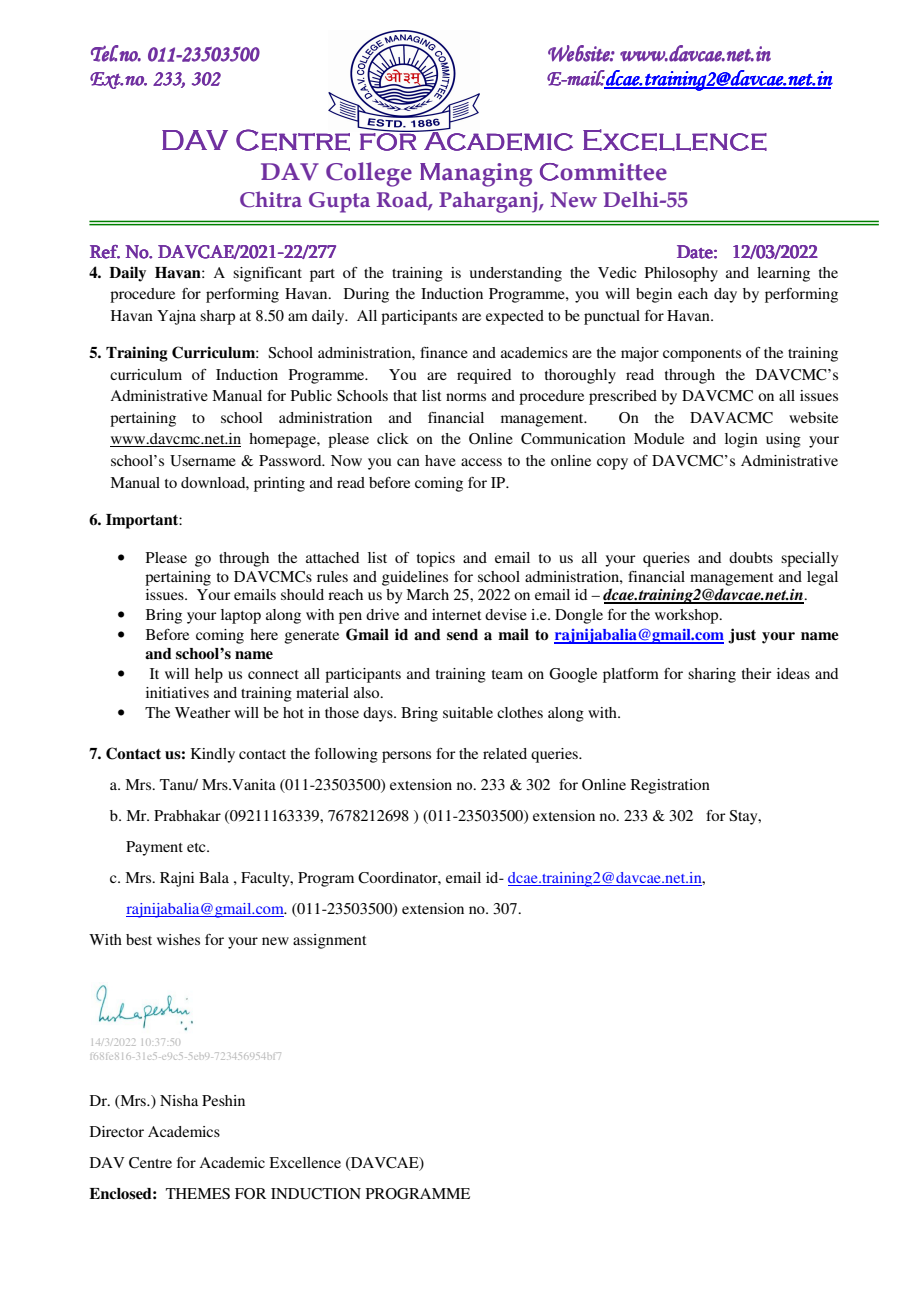 The height and width of the screenshot is (1308, 924). I want to click on understanding, so click(516, 274).
